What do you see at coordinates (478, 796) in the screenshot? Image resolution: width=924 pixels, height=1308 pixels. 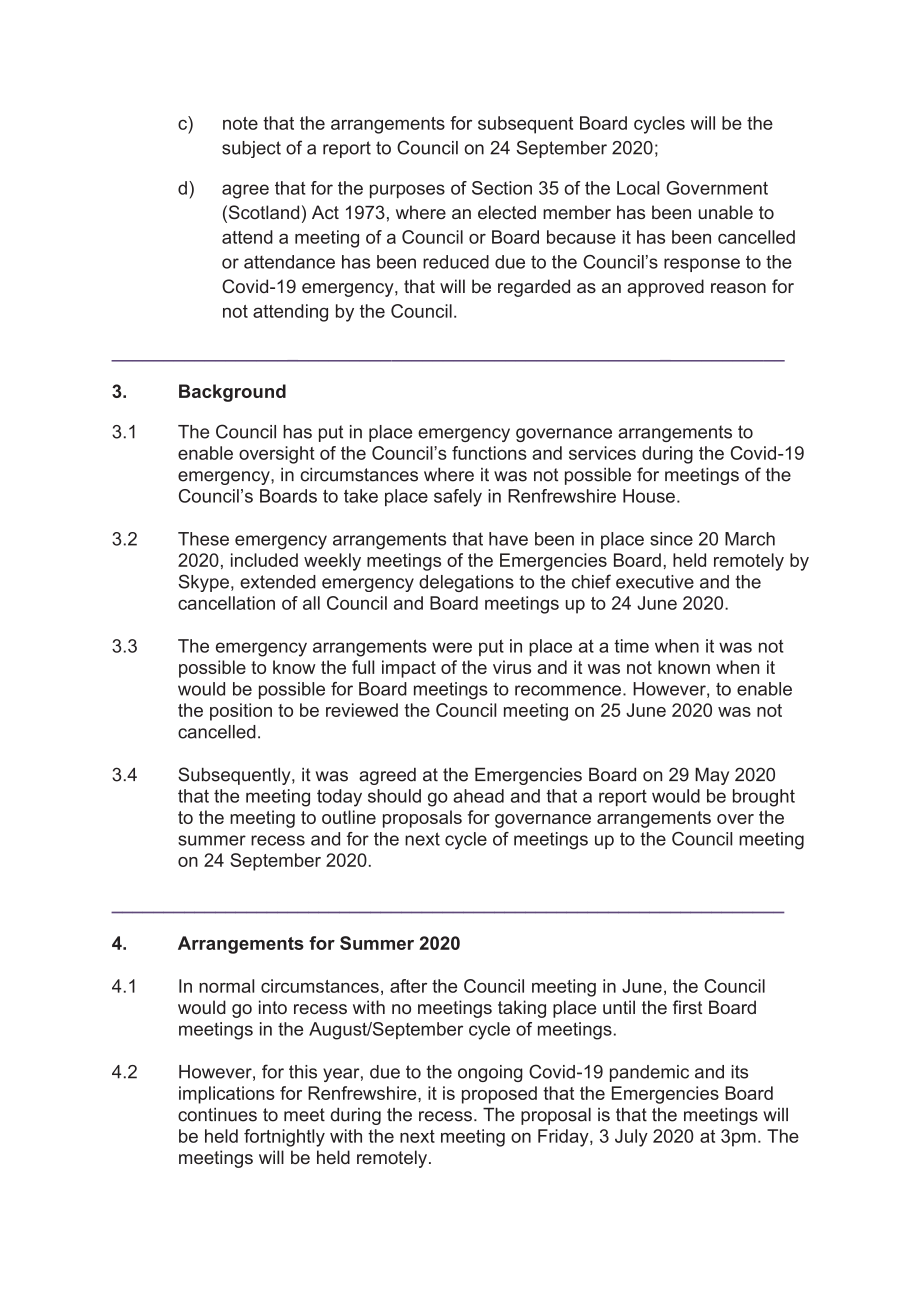 I see `ahead` at bounding box center [478, 796].
